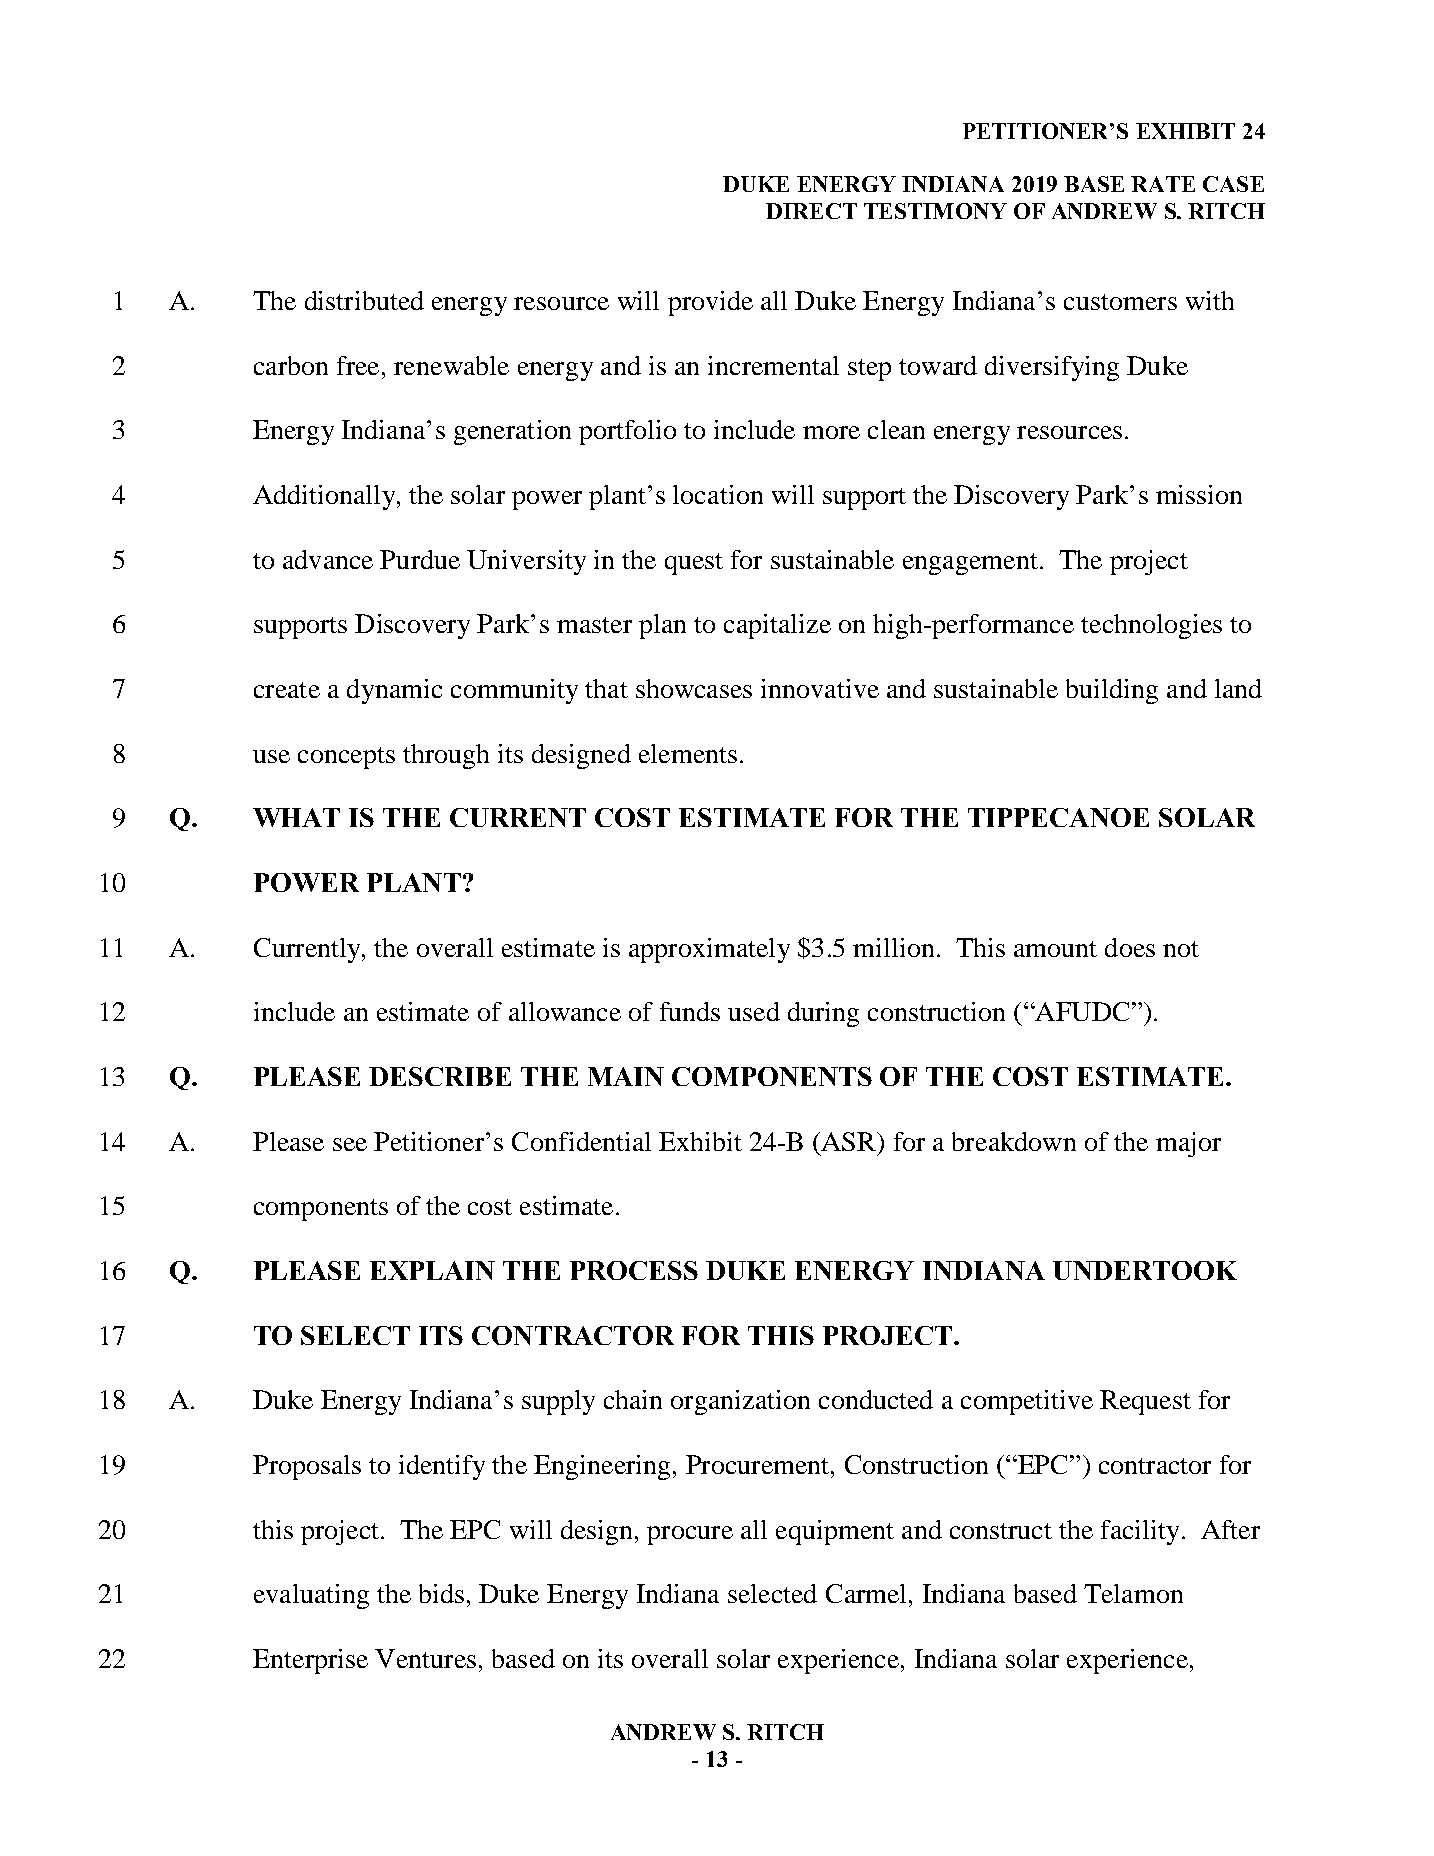 The height and width of the screenshot is (1856, 1434). Describe the element at coordinates (1163, 184) in the screenshot. I see `RATE` at that location.
